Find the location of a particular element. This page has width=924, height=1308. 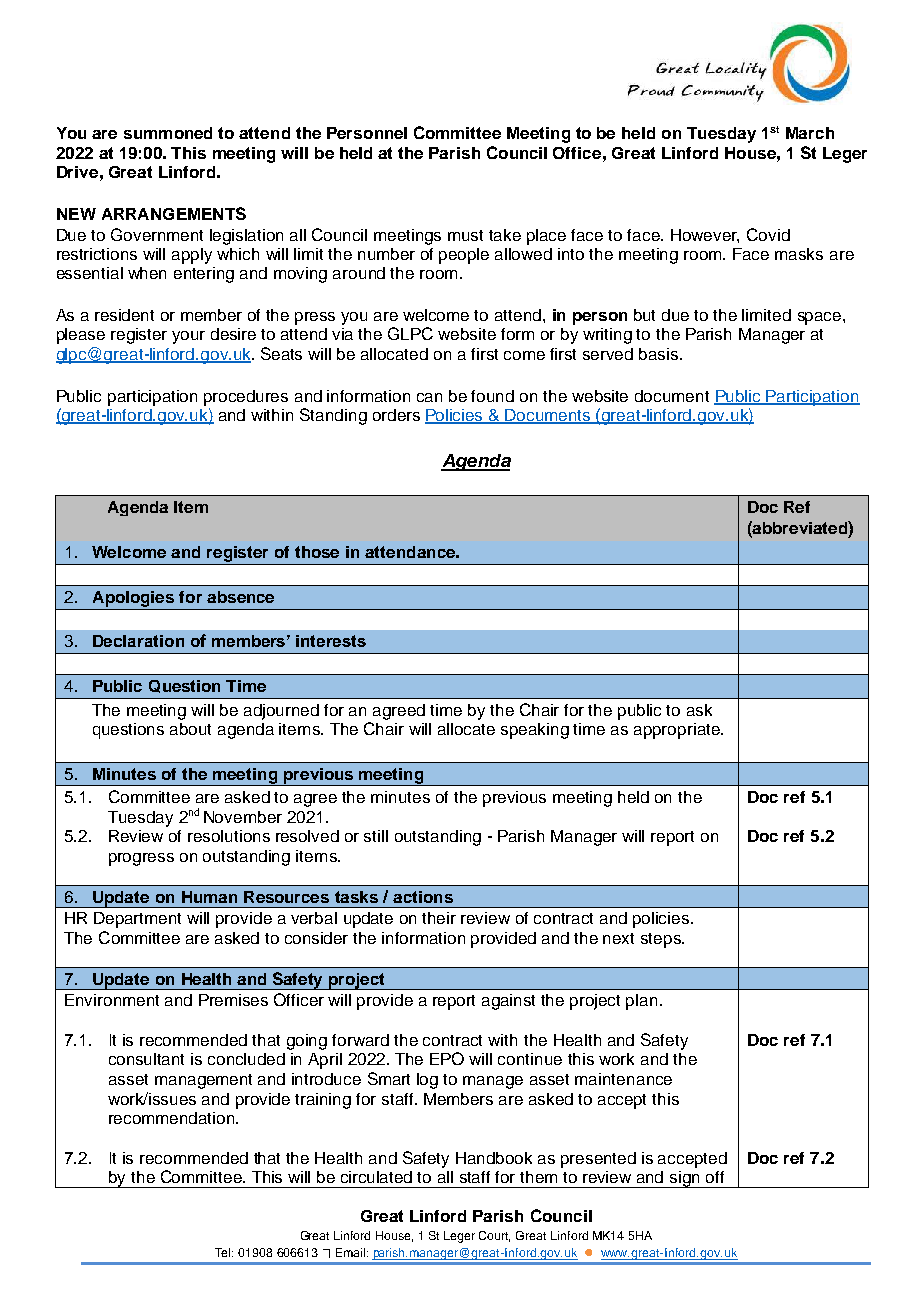

March is located at coordinates (810, 133).
